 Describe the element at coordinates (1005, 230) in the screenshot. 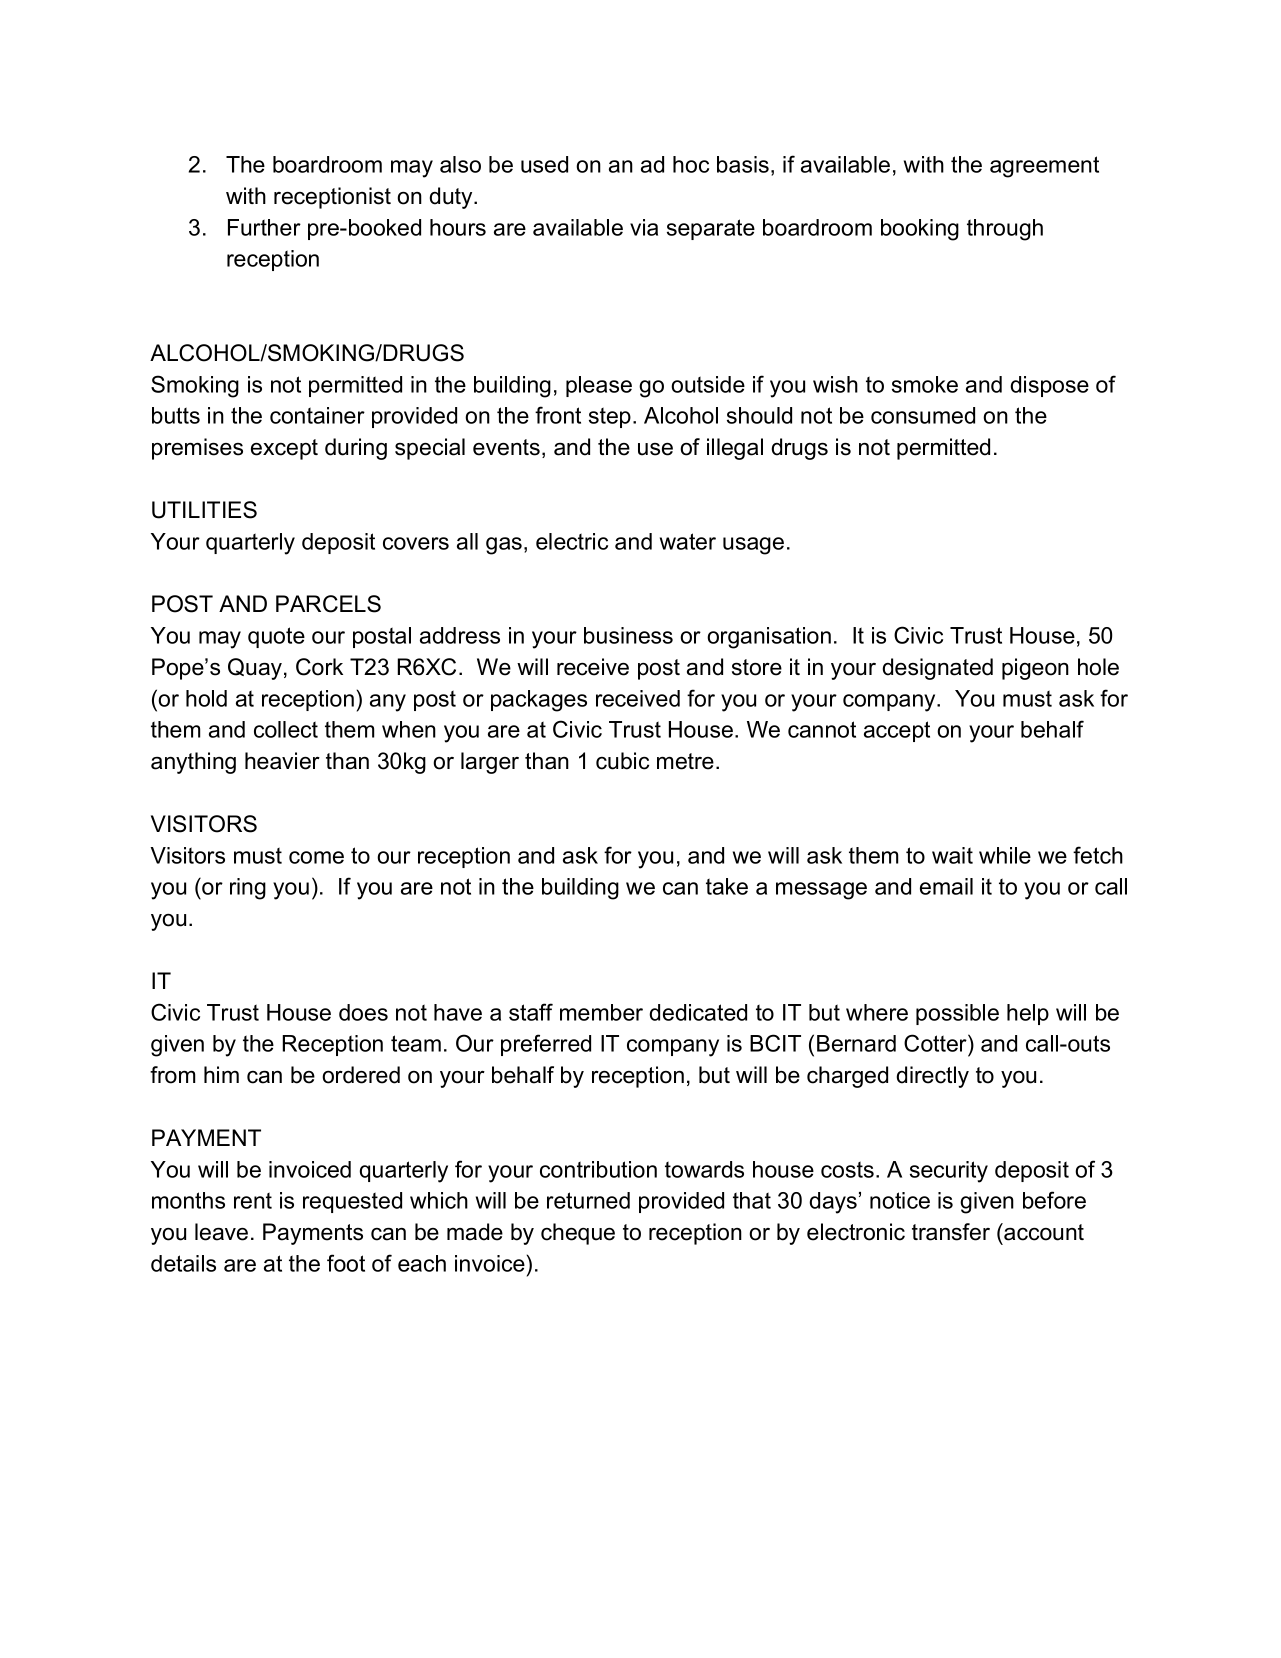

I see `through` at that location.
